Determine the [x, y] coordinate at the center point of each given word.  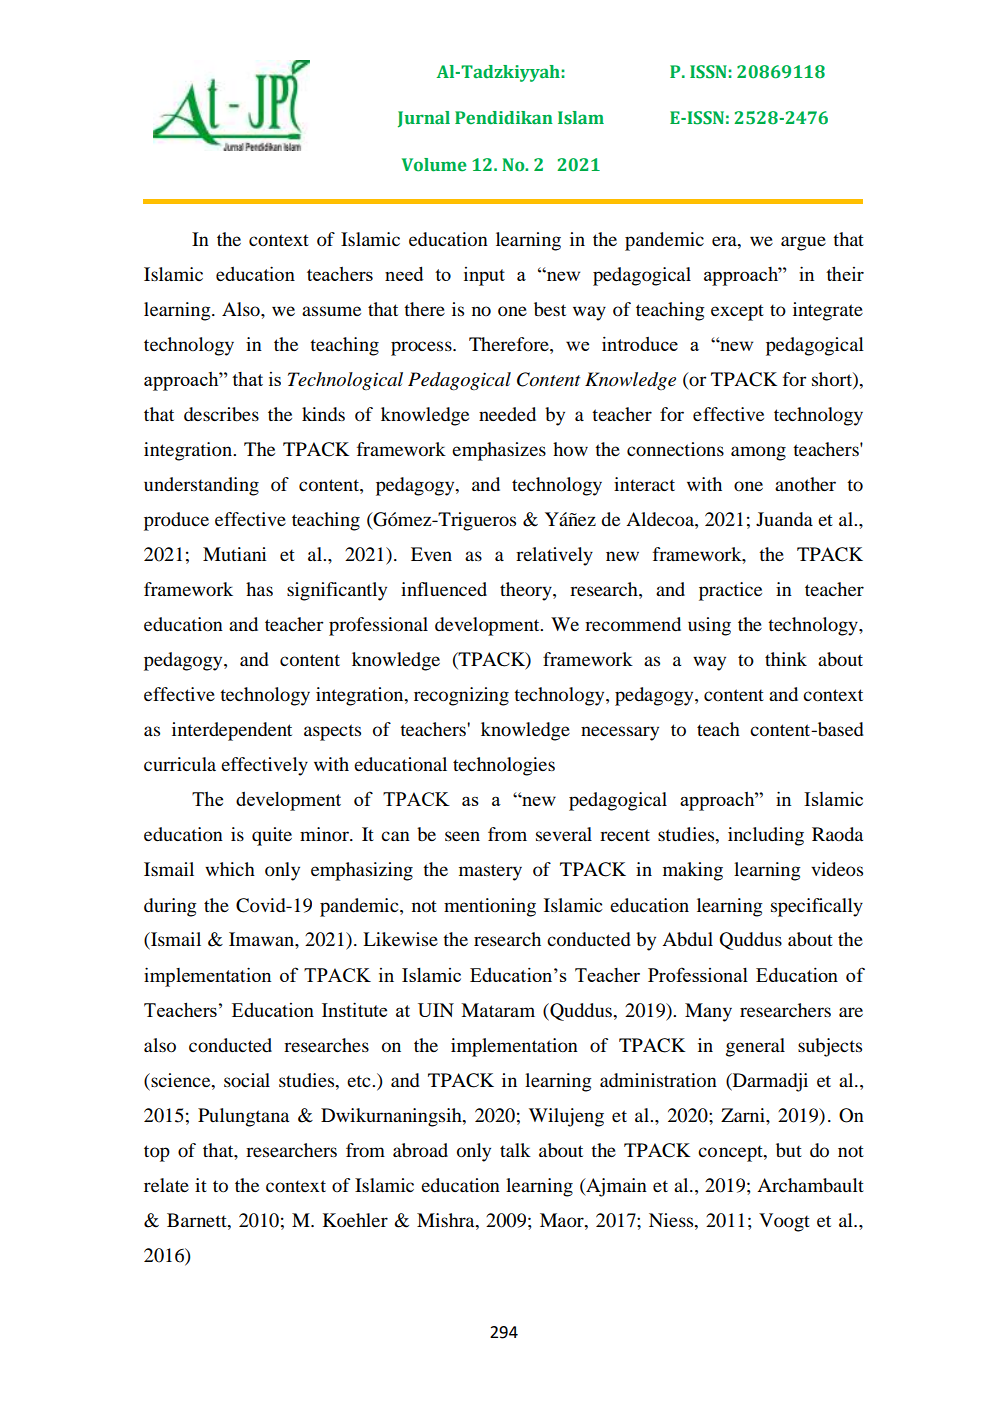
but [789, 1150]
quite [272, 836]
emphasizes [499, 451]
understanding [201, 486]
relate [166, 1185]
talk [515, 1150]
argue [803, 243]
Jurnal [424, 119]
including [766, 836]
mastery [490, 872]
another [805, 484]
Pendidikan [504, 118]
